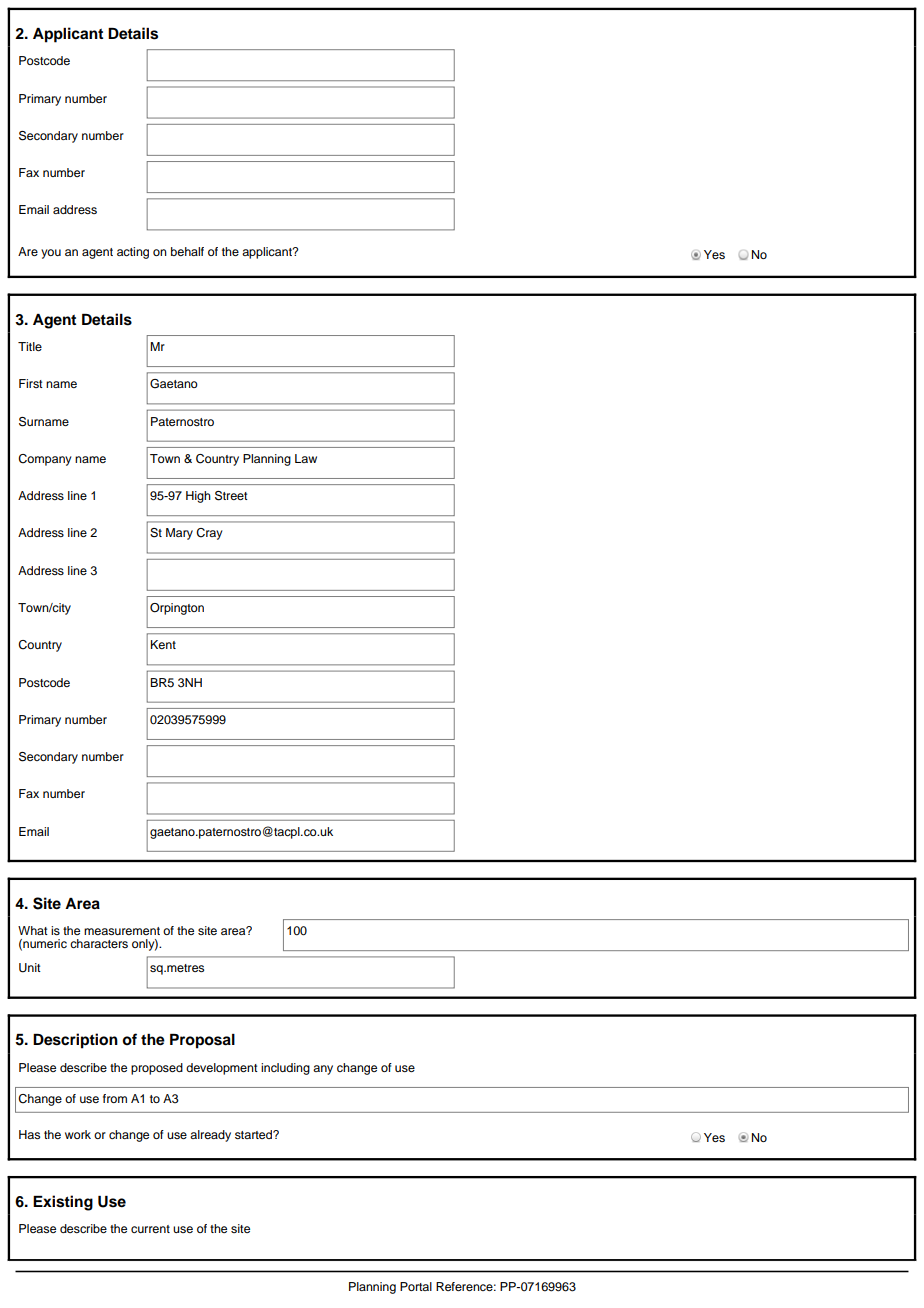 The image size is (924, 1308). I want to click on you, so click(51, 254).
